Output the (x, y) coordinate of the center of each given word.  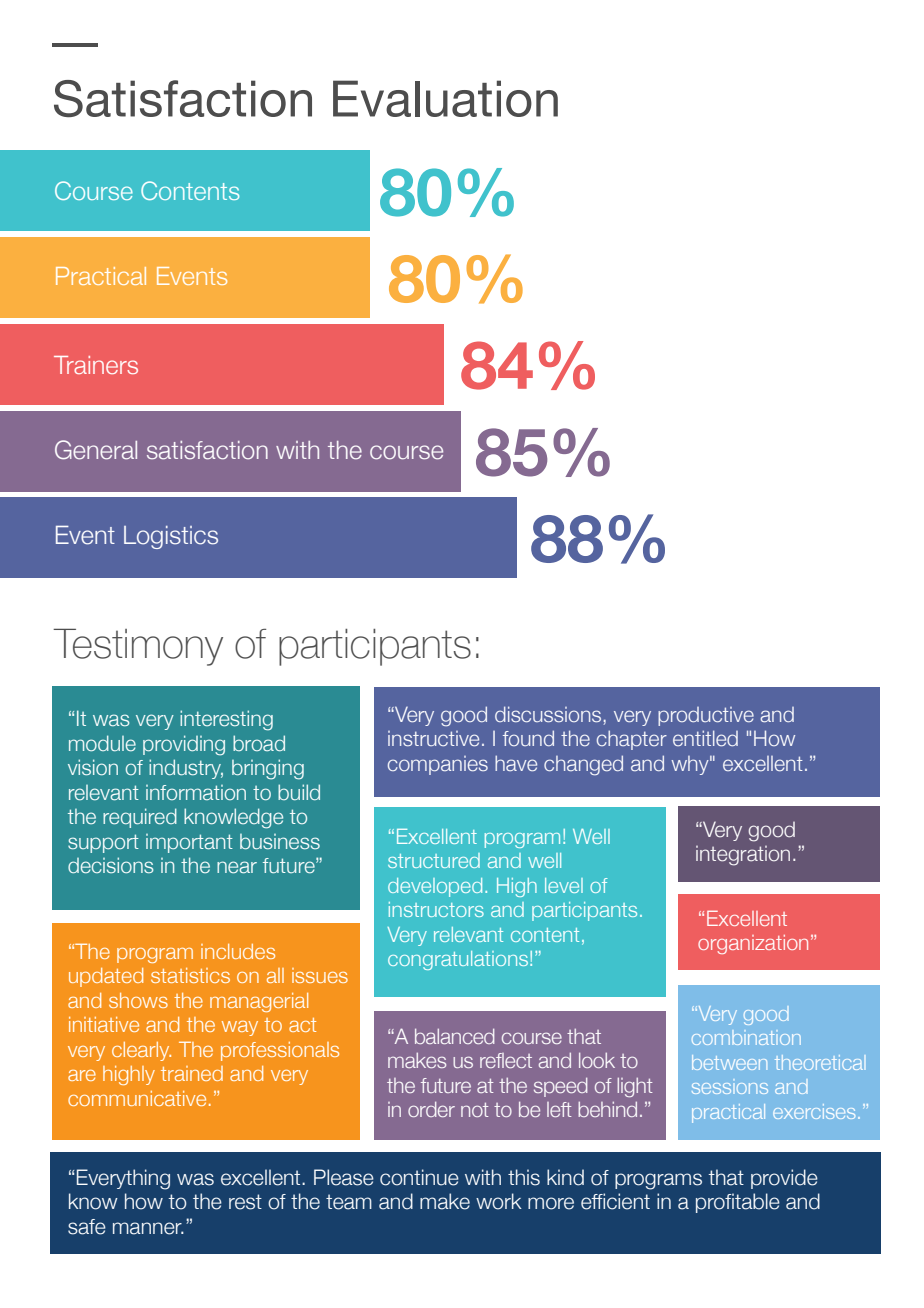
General (96, 450)
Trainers (96, 365)
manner (148, 1228)
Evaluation (445, 98)
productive (706, 716)
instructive (433, 738)
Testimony (138, 647)
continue (419, 1177)
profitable (738, 1203)
